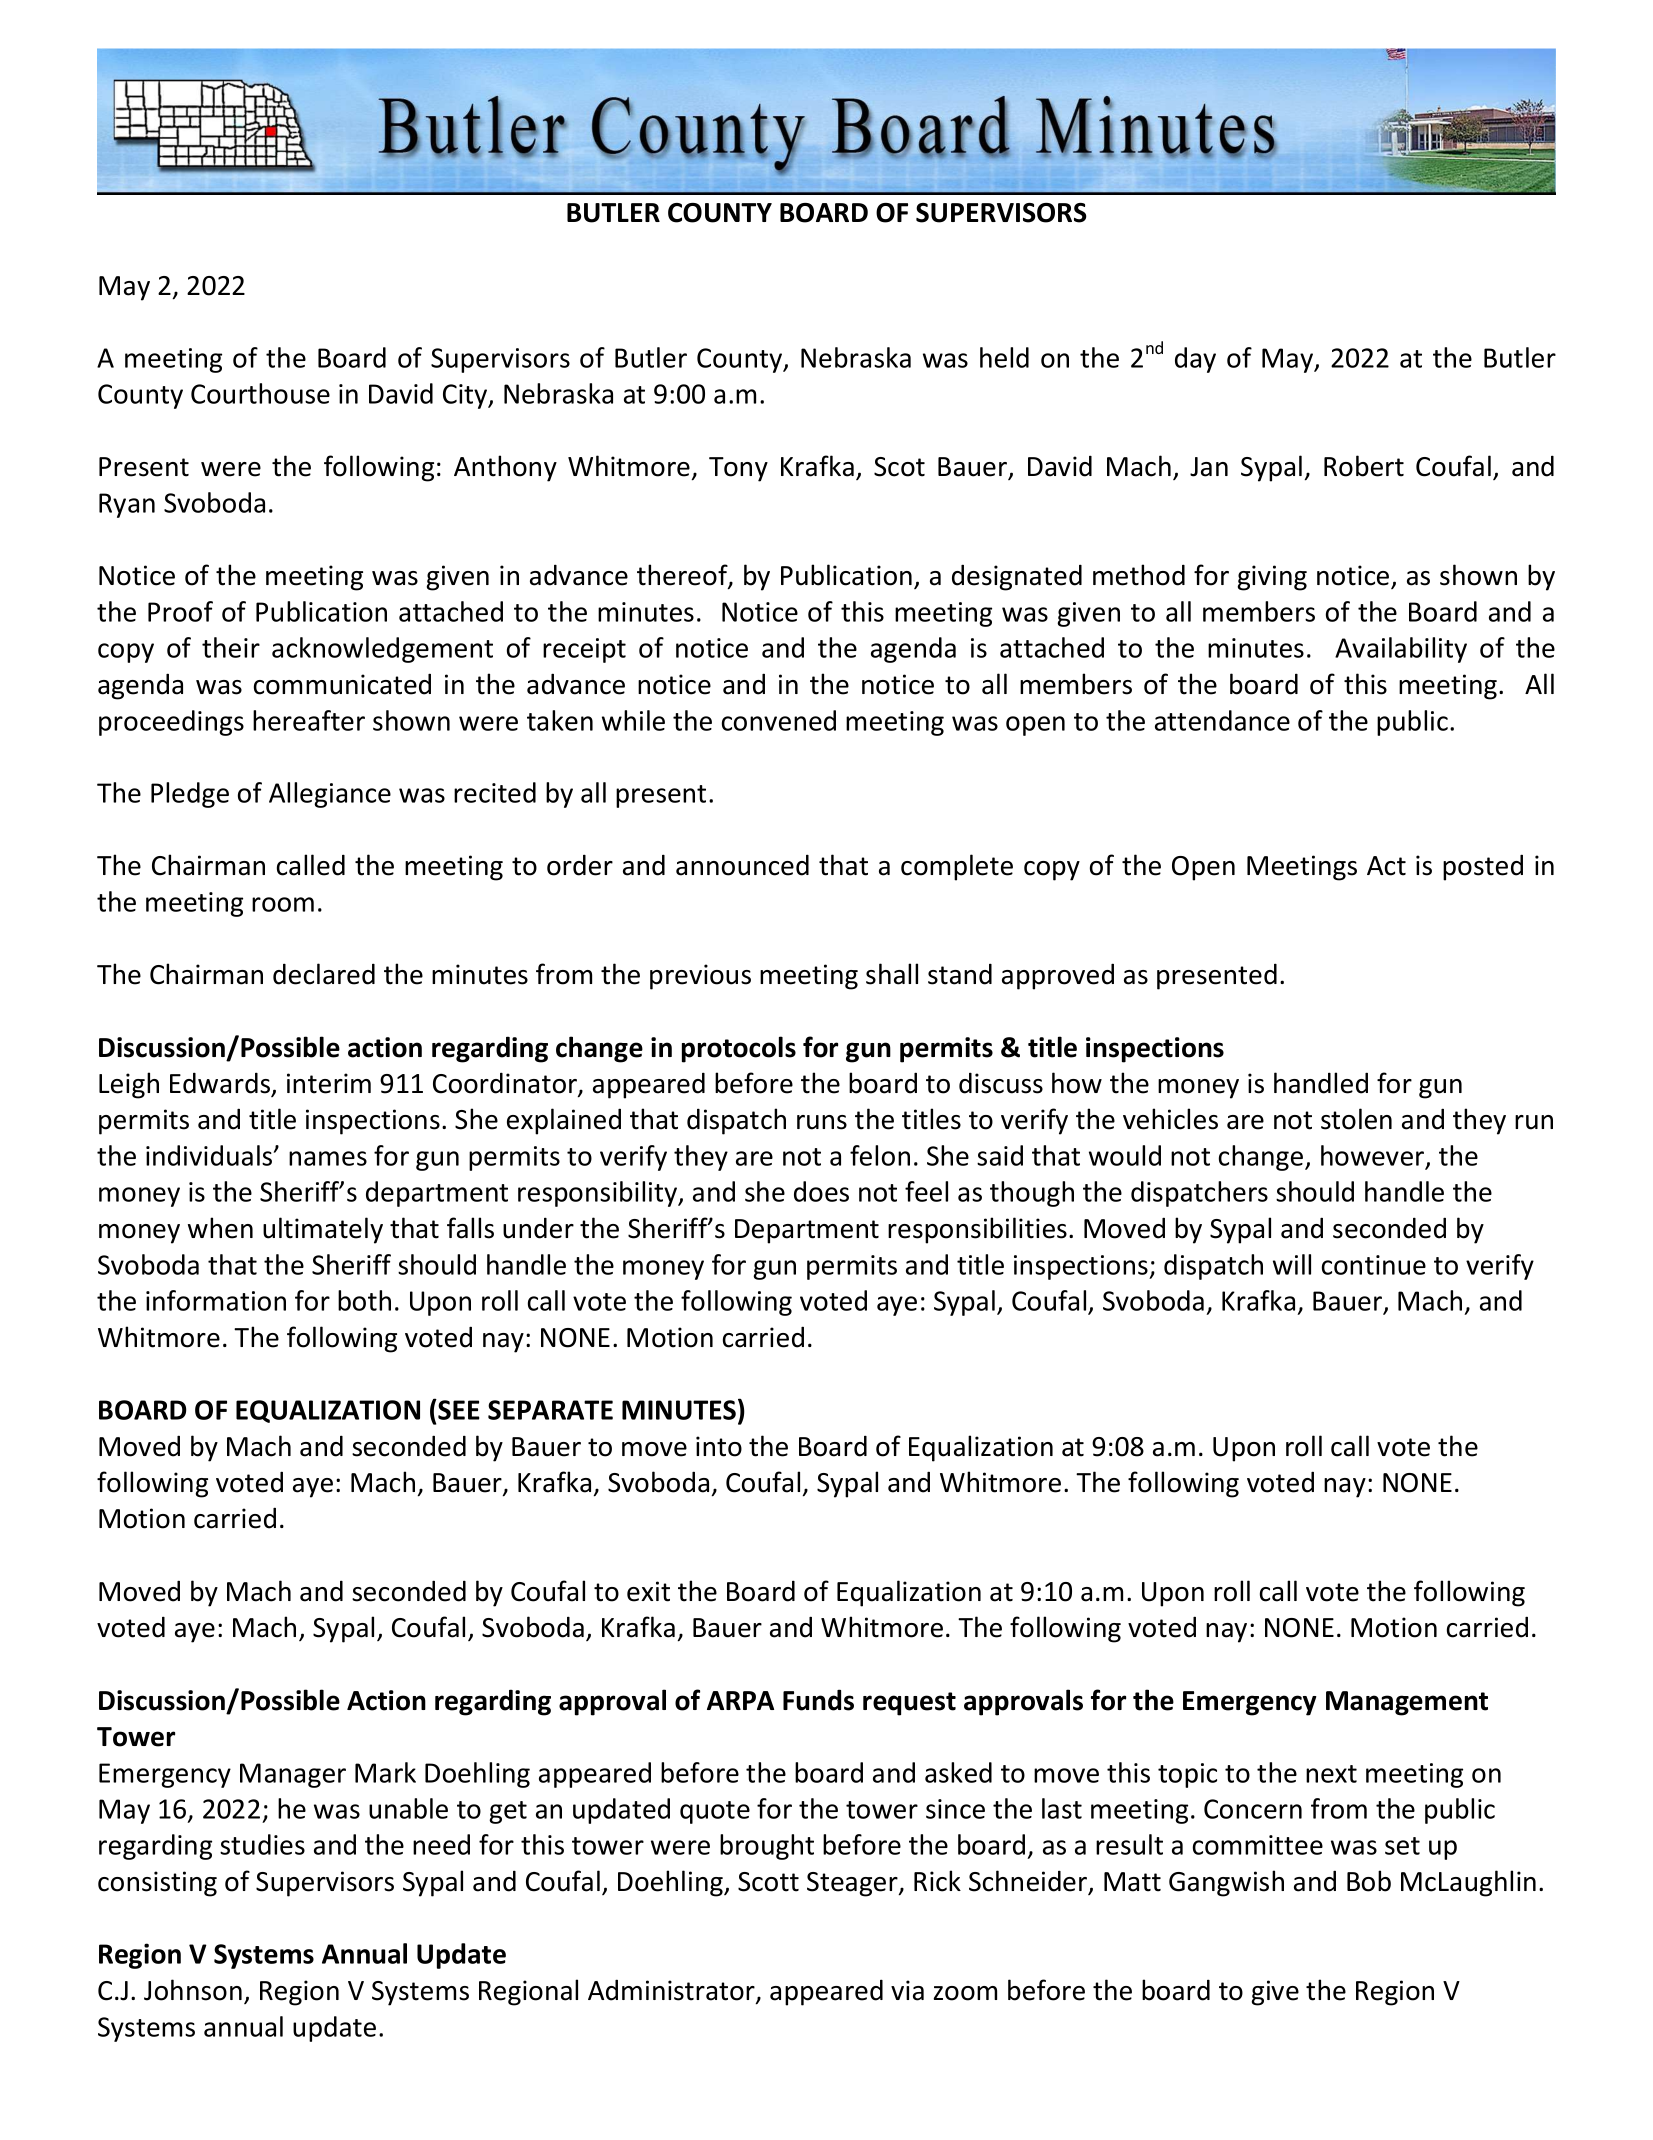  Describe the element at coordinates (1292, 1264) in the document. I see `will` at that location.
